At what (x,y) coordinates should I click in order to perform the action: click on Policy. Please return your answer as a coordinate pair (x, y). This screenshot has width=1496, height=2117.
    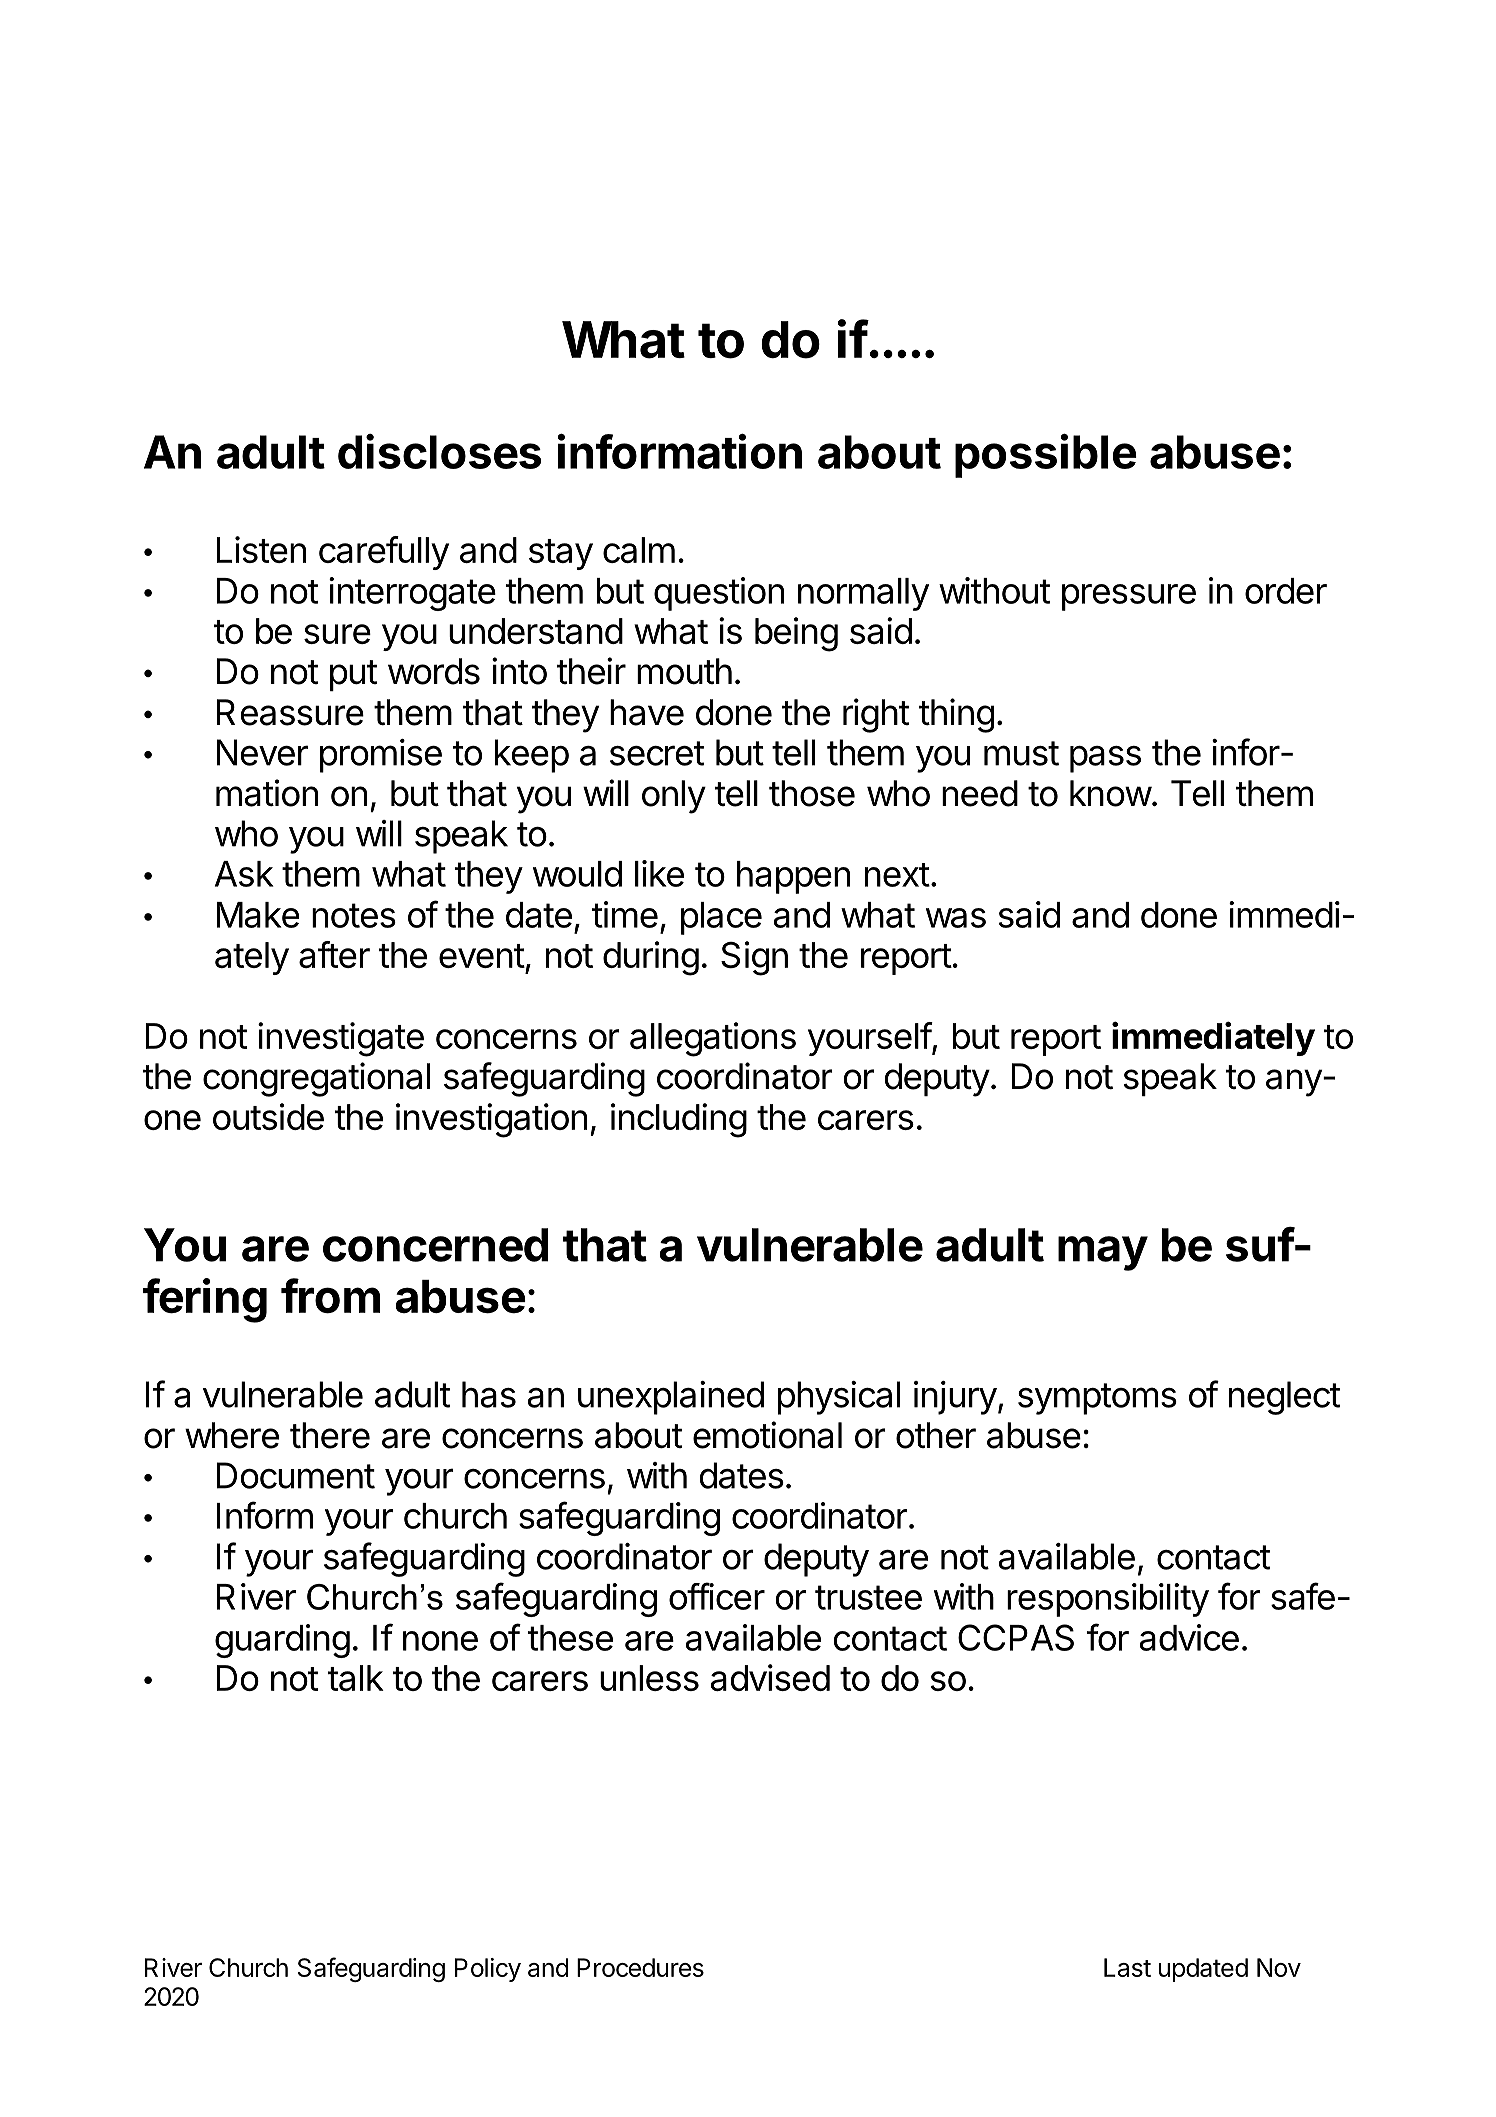
    Looking at the image, I should click on (488, 1970).
